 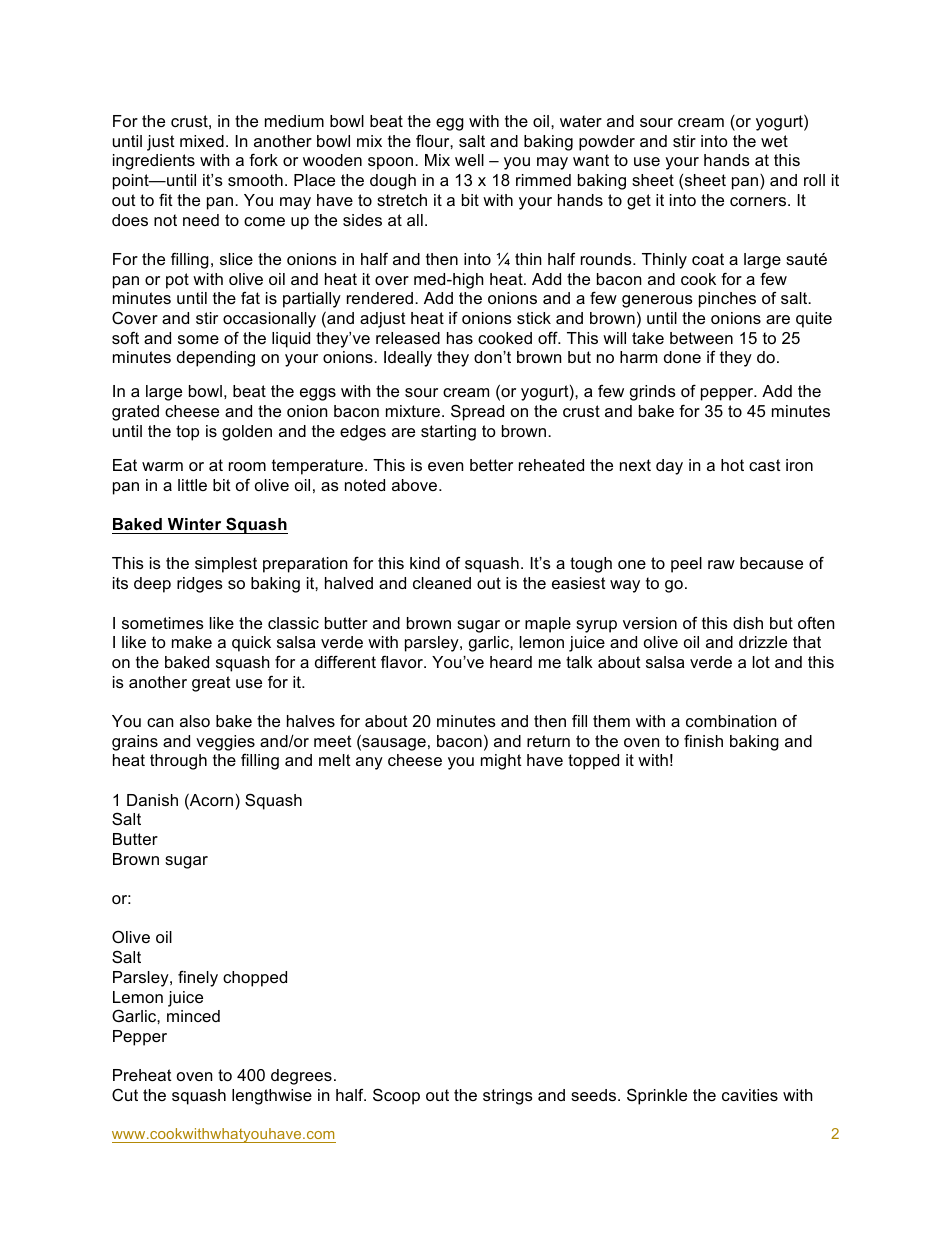 I want to click on cleaned, so click(x=442, y=583).
